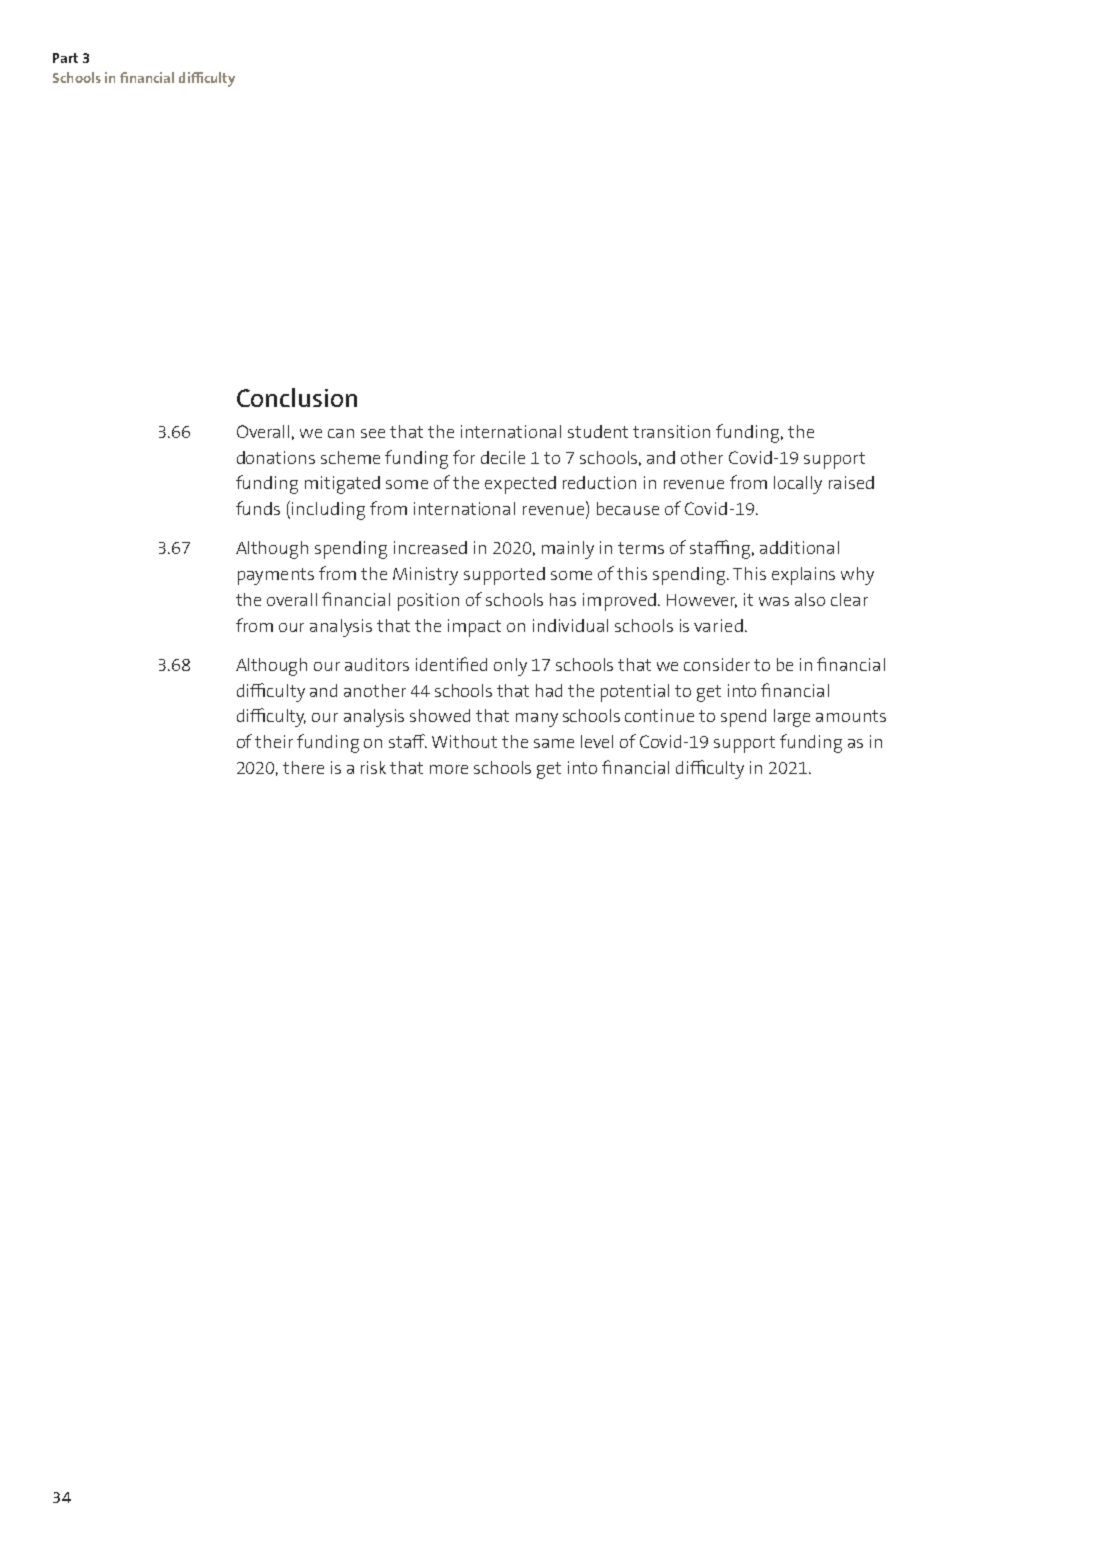  Describe the element at coordinates (297, 397) in the image. I see `Conclusion` at that location.
